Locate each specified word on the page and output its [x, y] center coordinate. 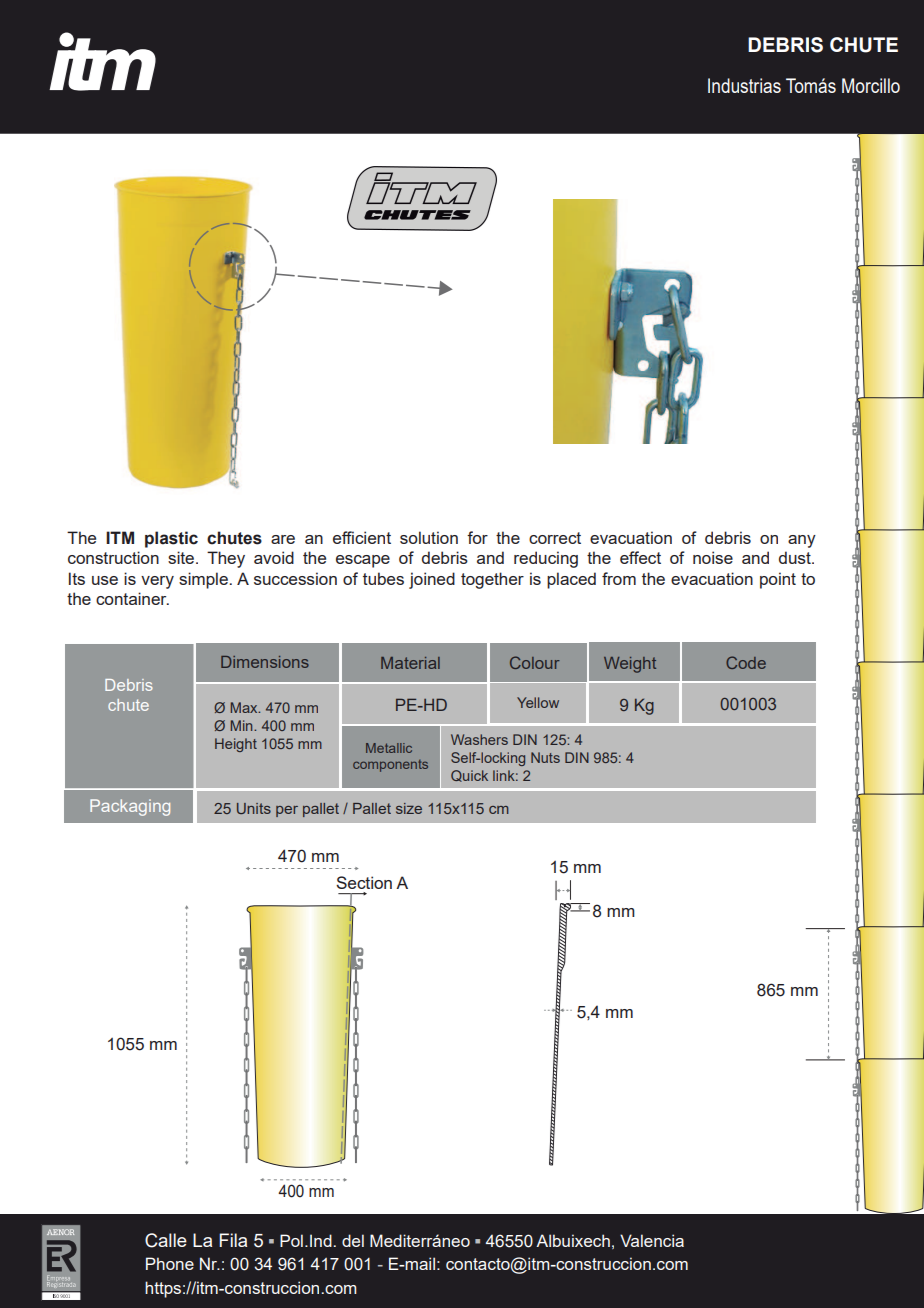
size [409, 808]
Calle [166, 1240]
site [181, 557]
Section [364, 882]
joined [432, 580]
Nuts [545, 757]
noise [713, 557]
